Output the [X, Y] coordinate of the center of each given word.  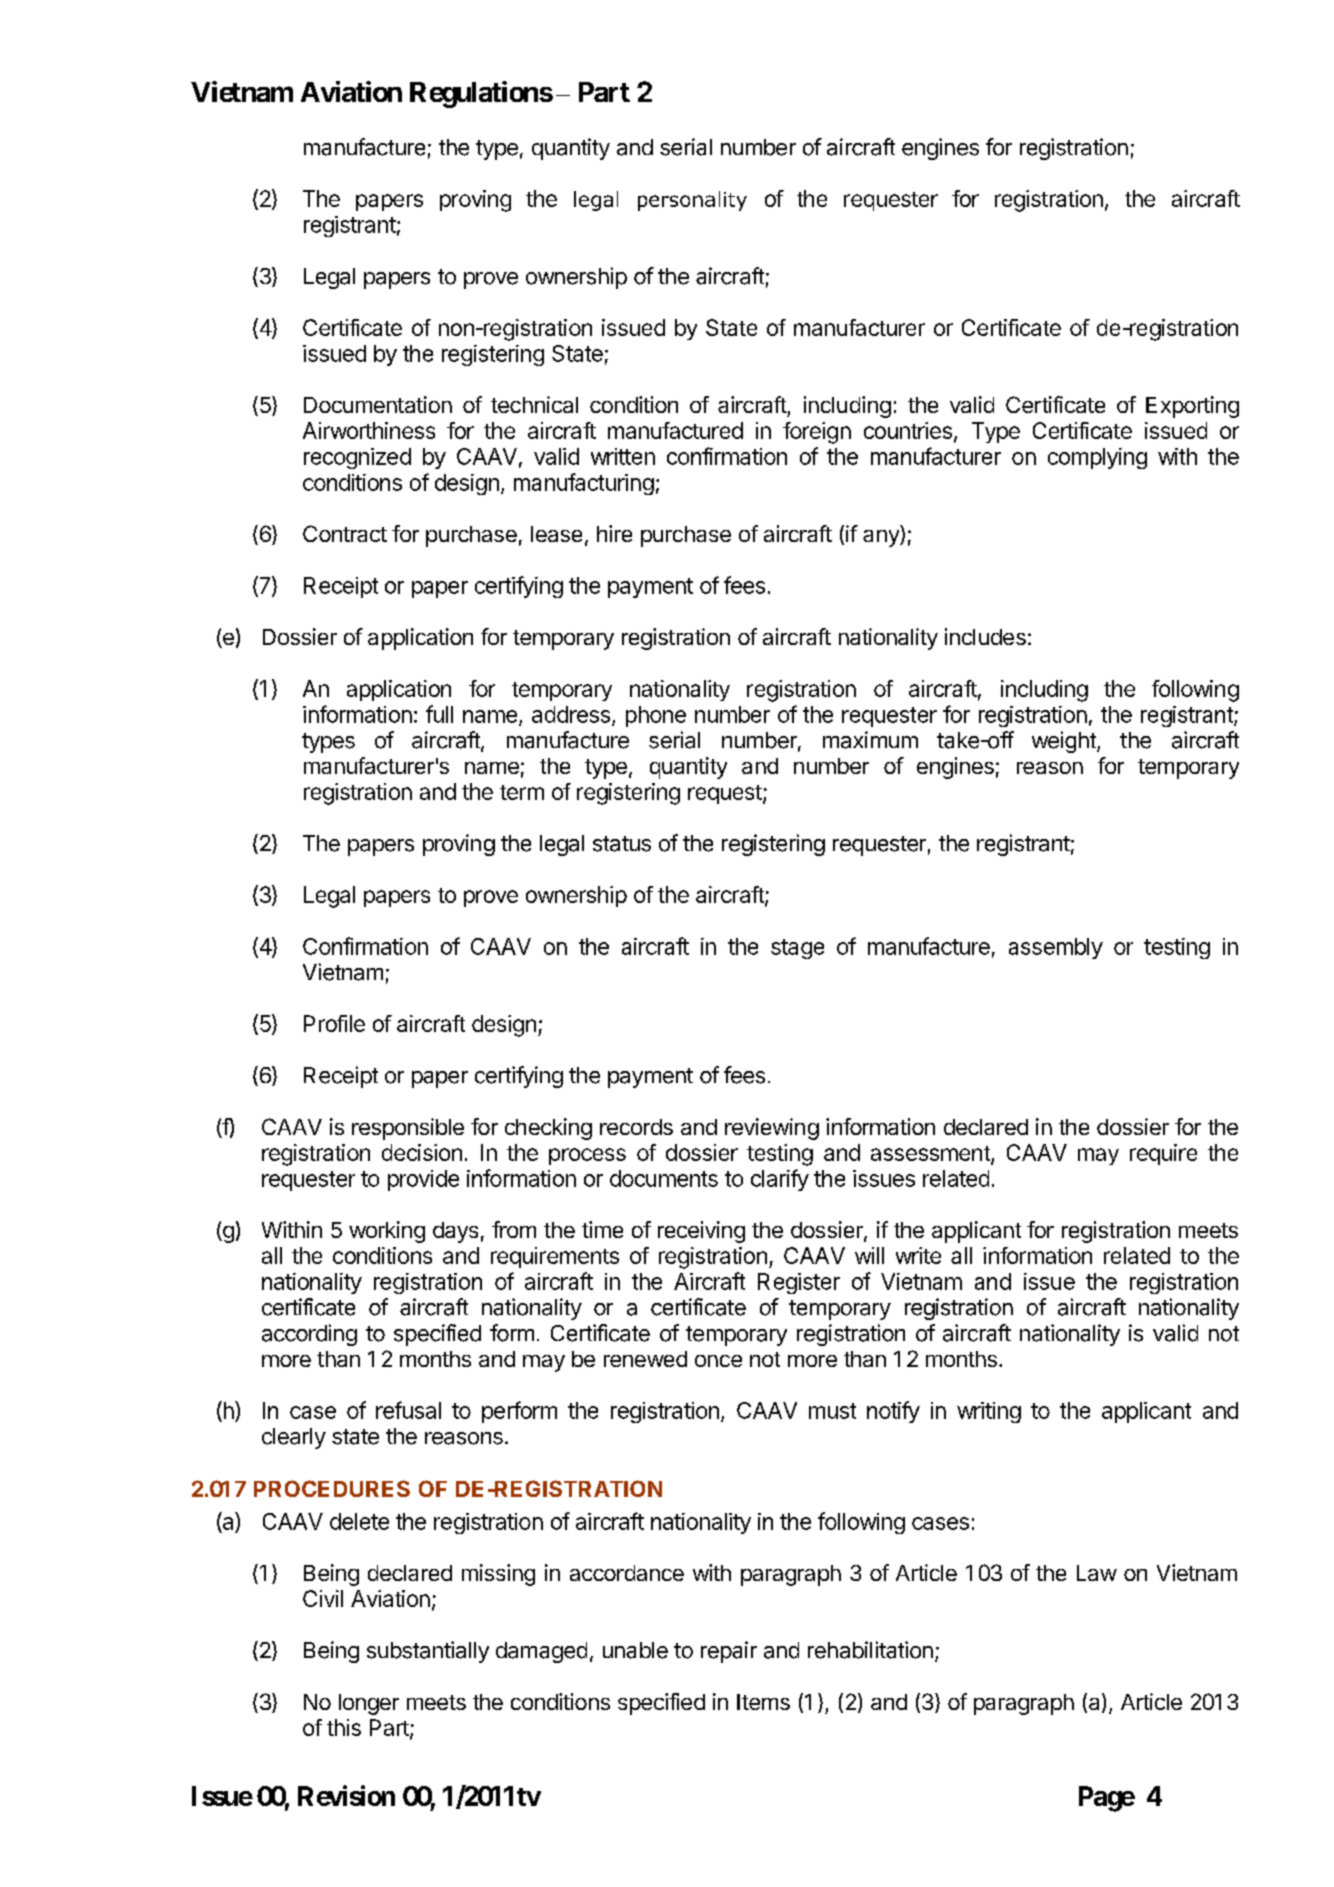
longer [369, 1704]
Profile [334, 1023]
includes [985, 636]
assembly [1056, 948]
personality [692, 201]
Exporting [1192, 407]
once [718, 1361]
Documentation [378, 404]
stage [797, 949]
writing [989, 1412]
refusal [408, 1410]
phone [656, 716]
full [439, 714]
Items [763, 1702]
